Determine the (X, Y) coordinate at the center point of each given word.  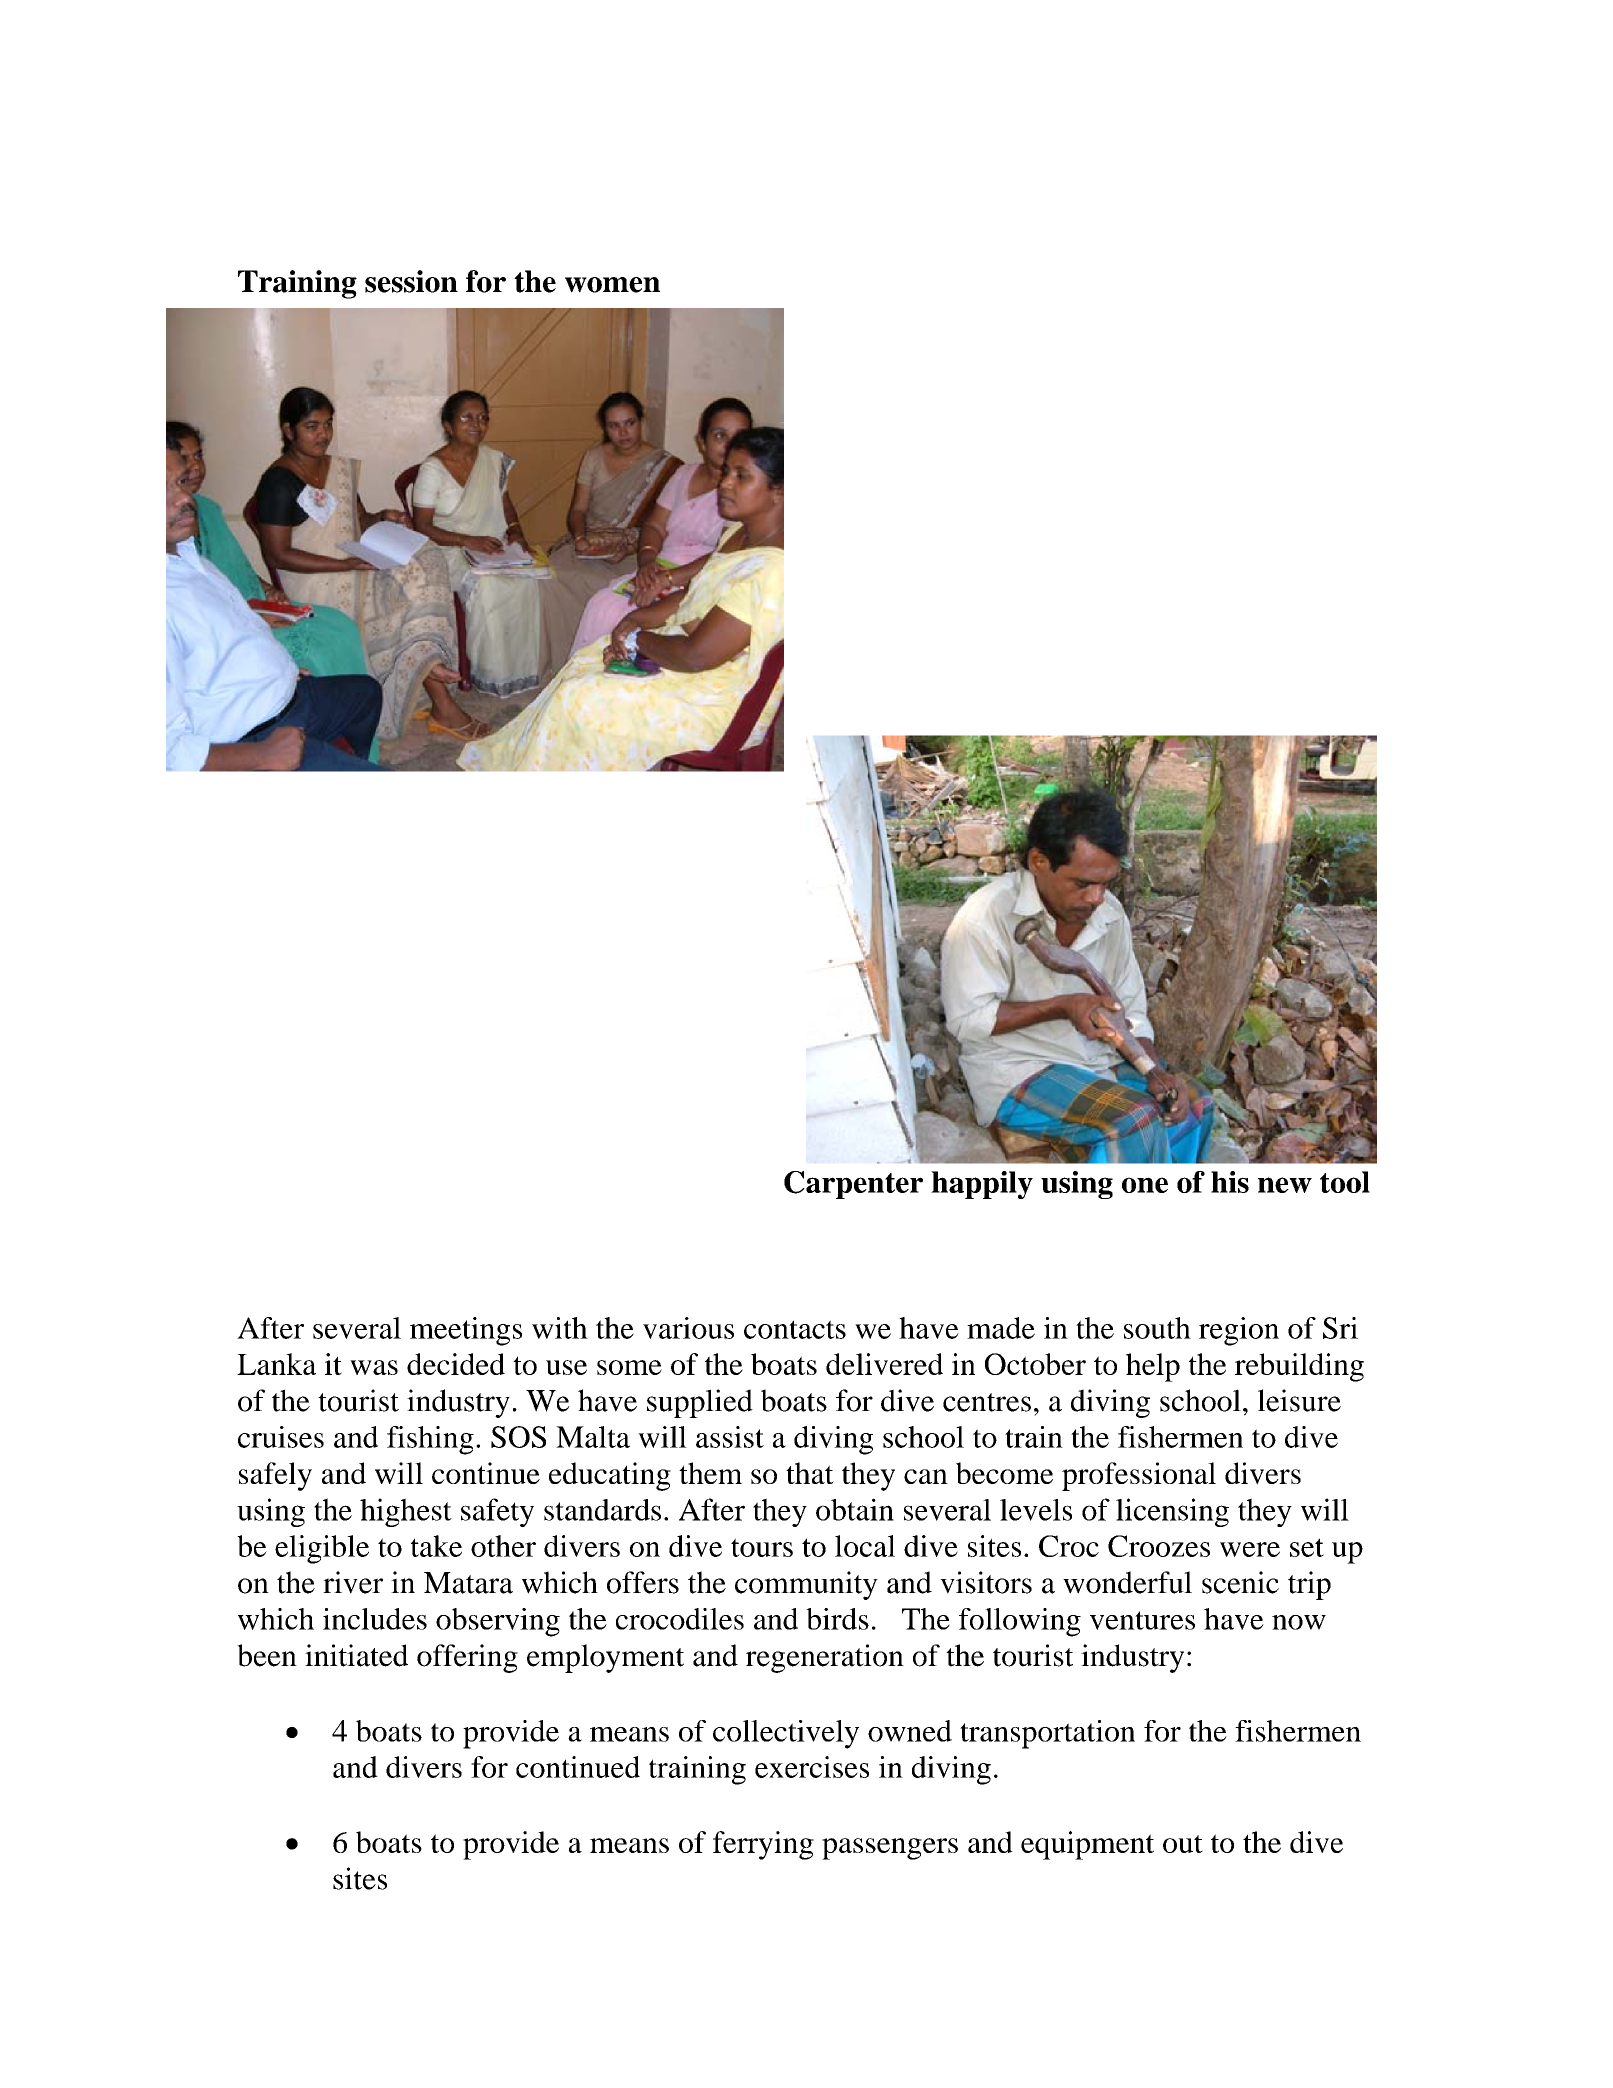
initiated (356, 1655)
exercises (812, 1767)
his (1230, 1182)
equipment (1087, 1845)
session (411, 281)
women (612, 285)
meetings (466, 1331)
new (1285, 1185)
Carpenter (853, 1185)
